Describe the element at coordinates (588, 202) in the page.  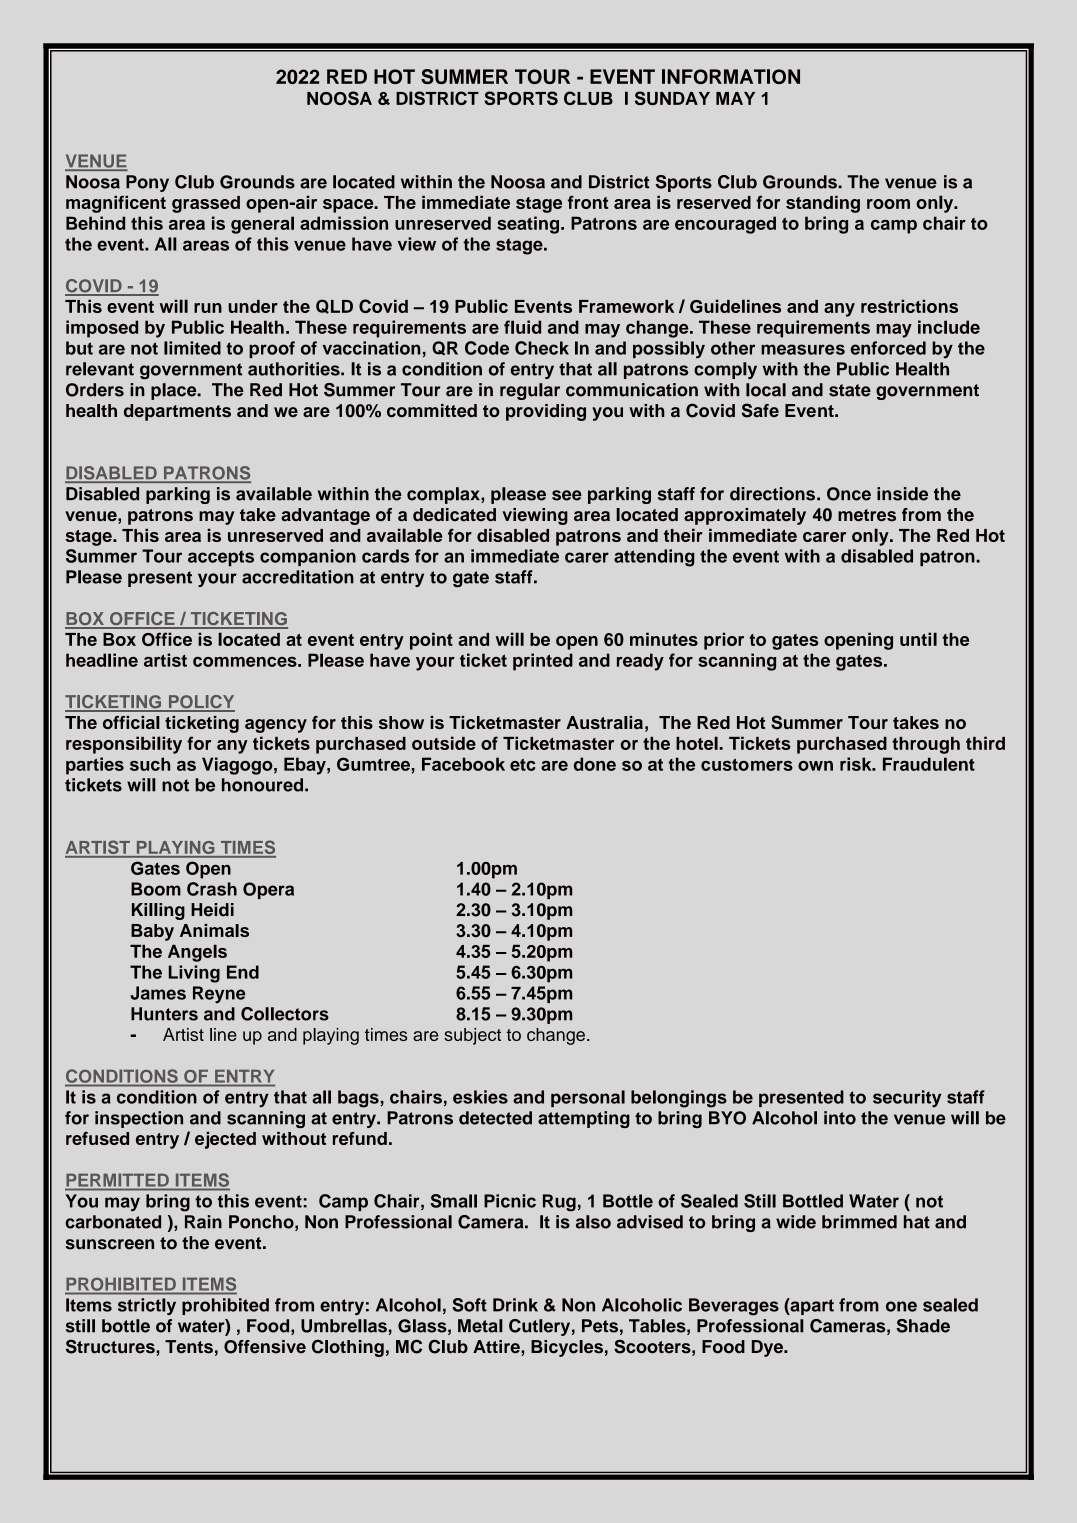
I see `front` at that location.
